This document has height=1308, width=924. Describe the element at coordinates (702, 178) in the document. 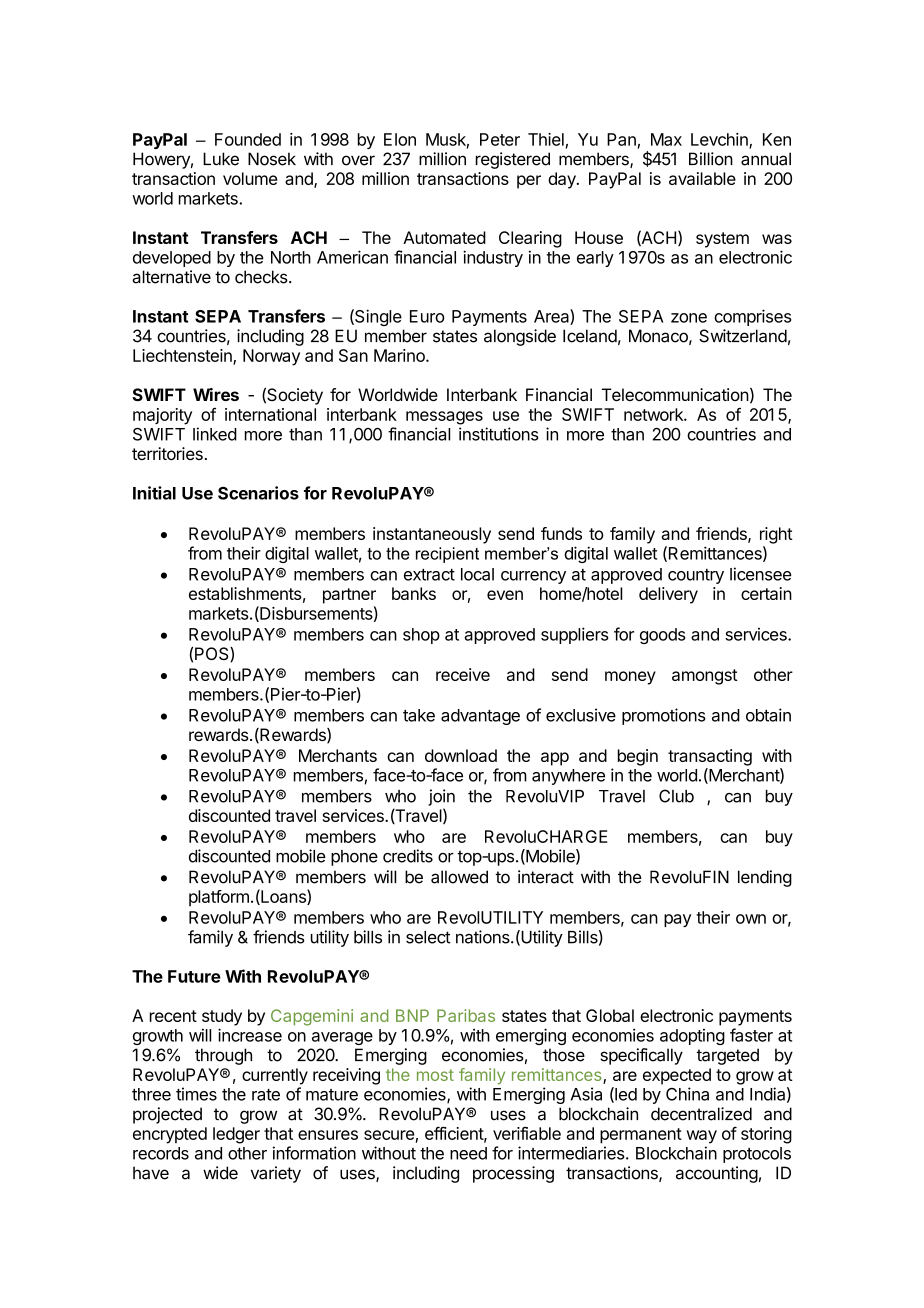

I see `available` at that location.
